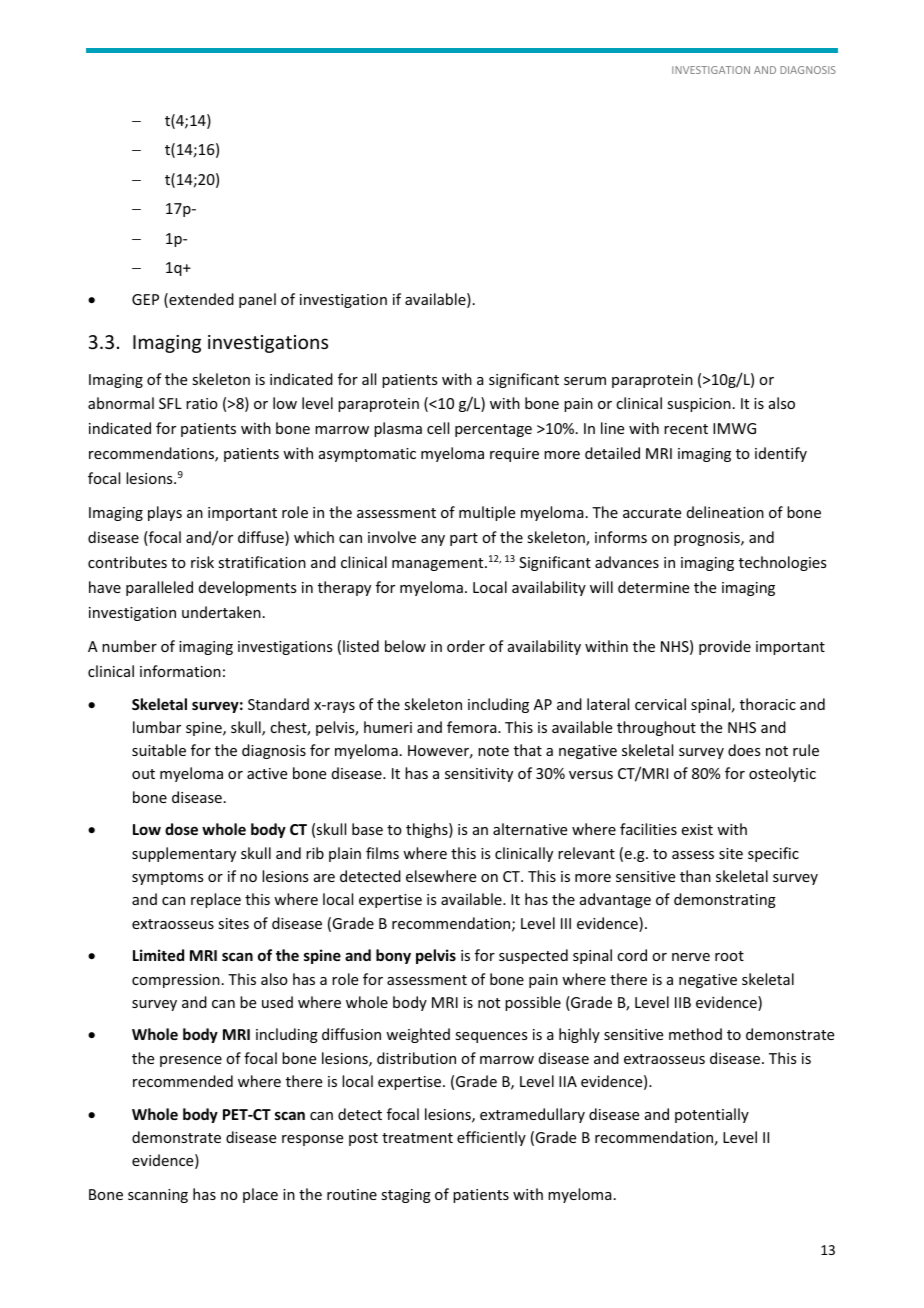 The width and height of the screenshot is (924, 1308). What do you see at coordinates (145, 299) in the screenshot?
I see `GEP` at bounding box center [145, 299].
